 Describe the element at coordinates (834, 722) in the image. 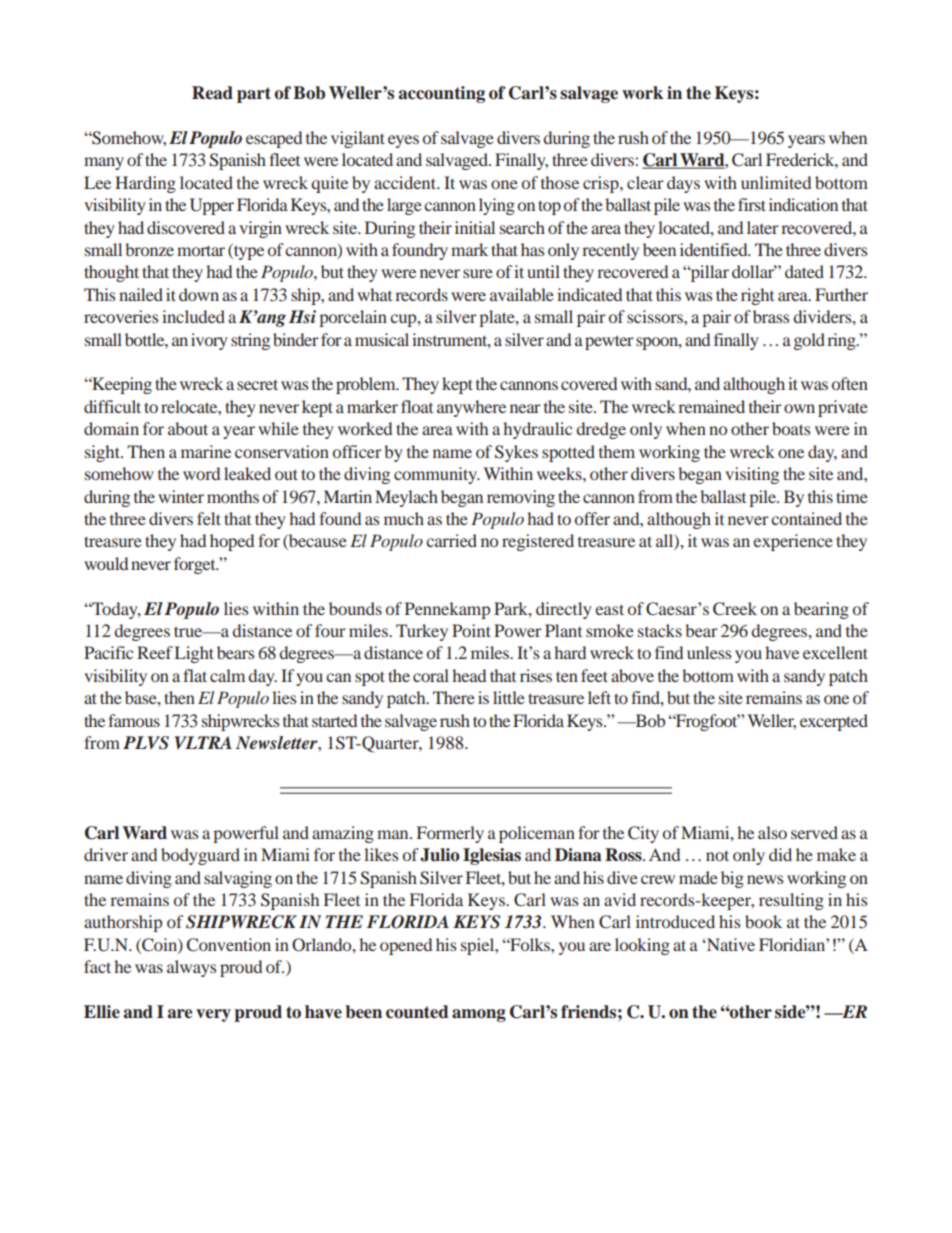

I see `excerpted` at that location.
